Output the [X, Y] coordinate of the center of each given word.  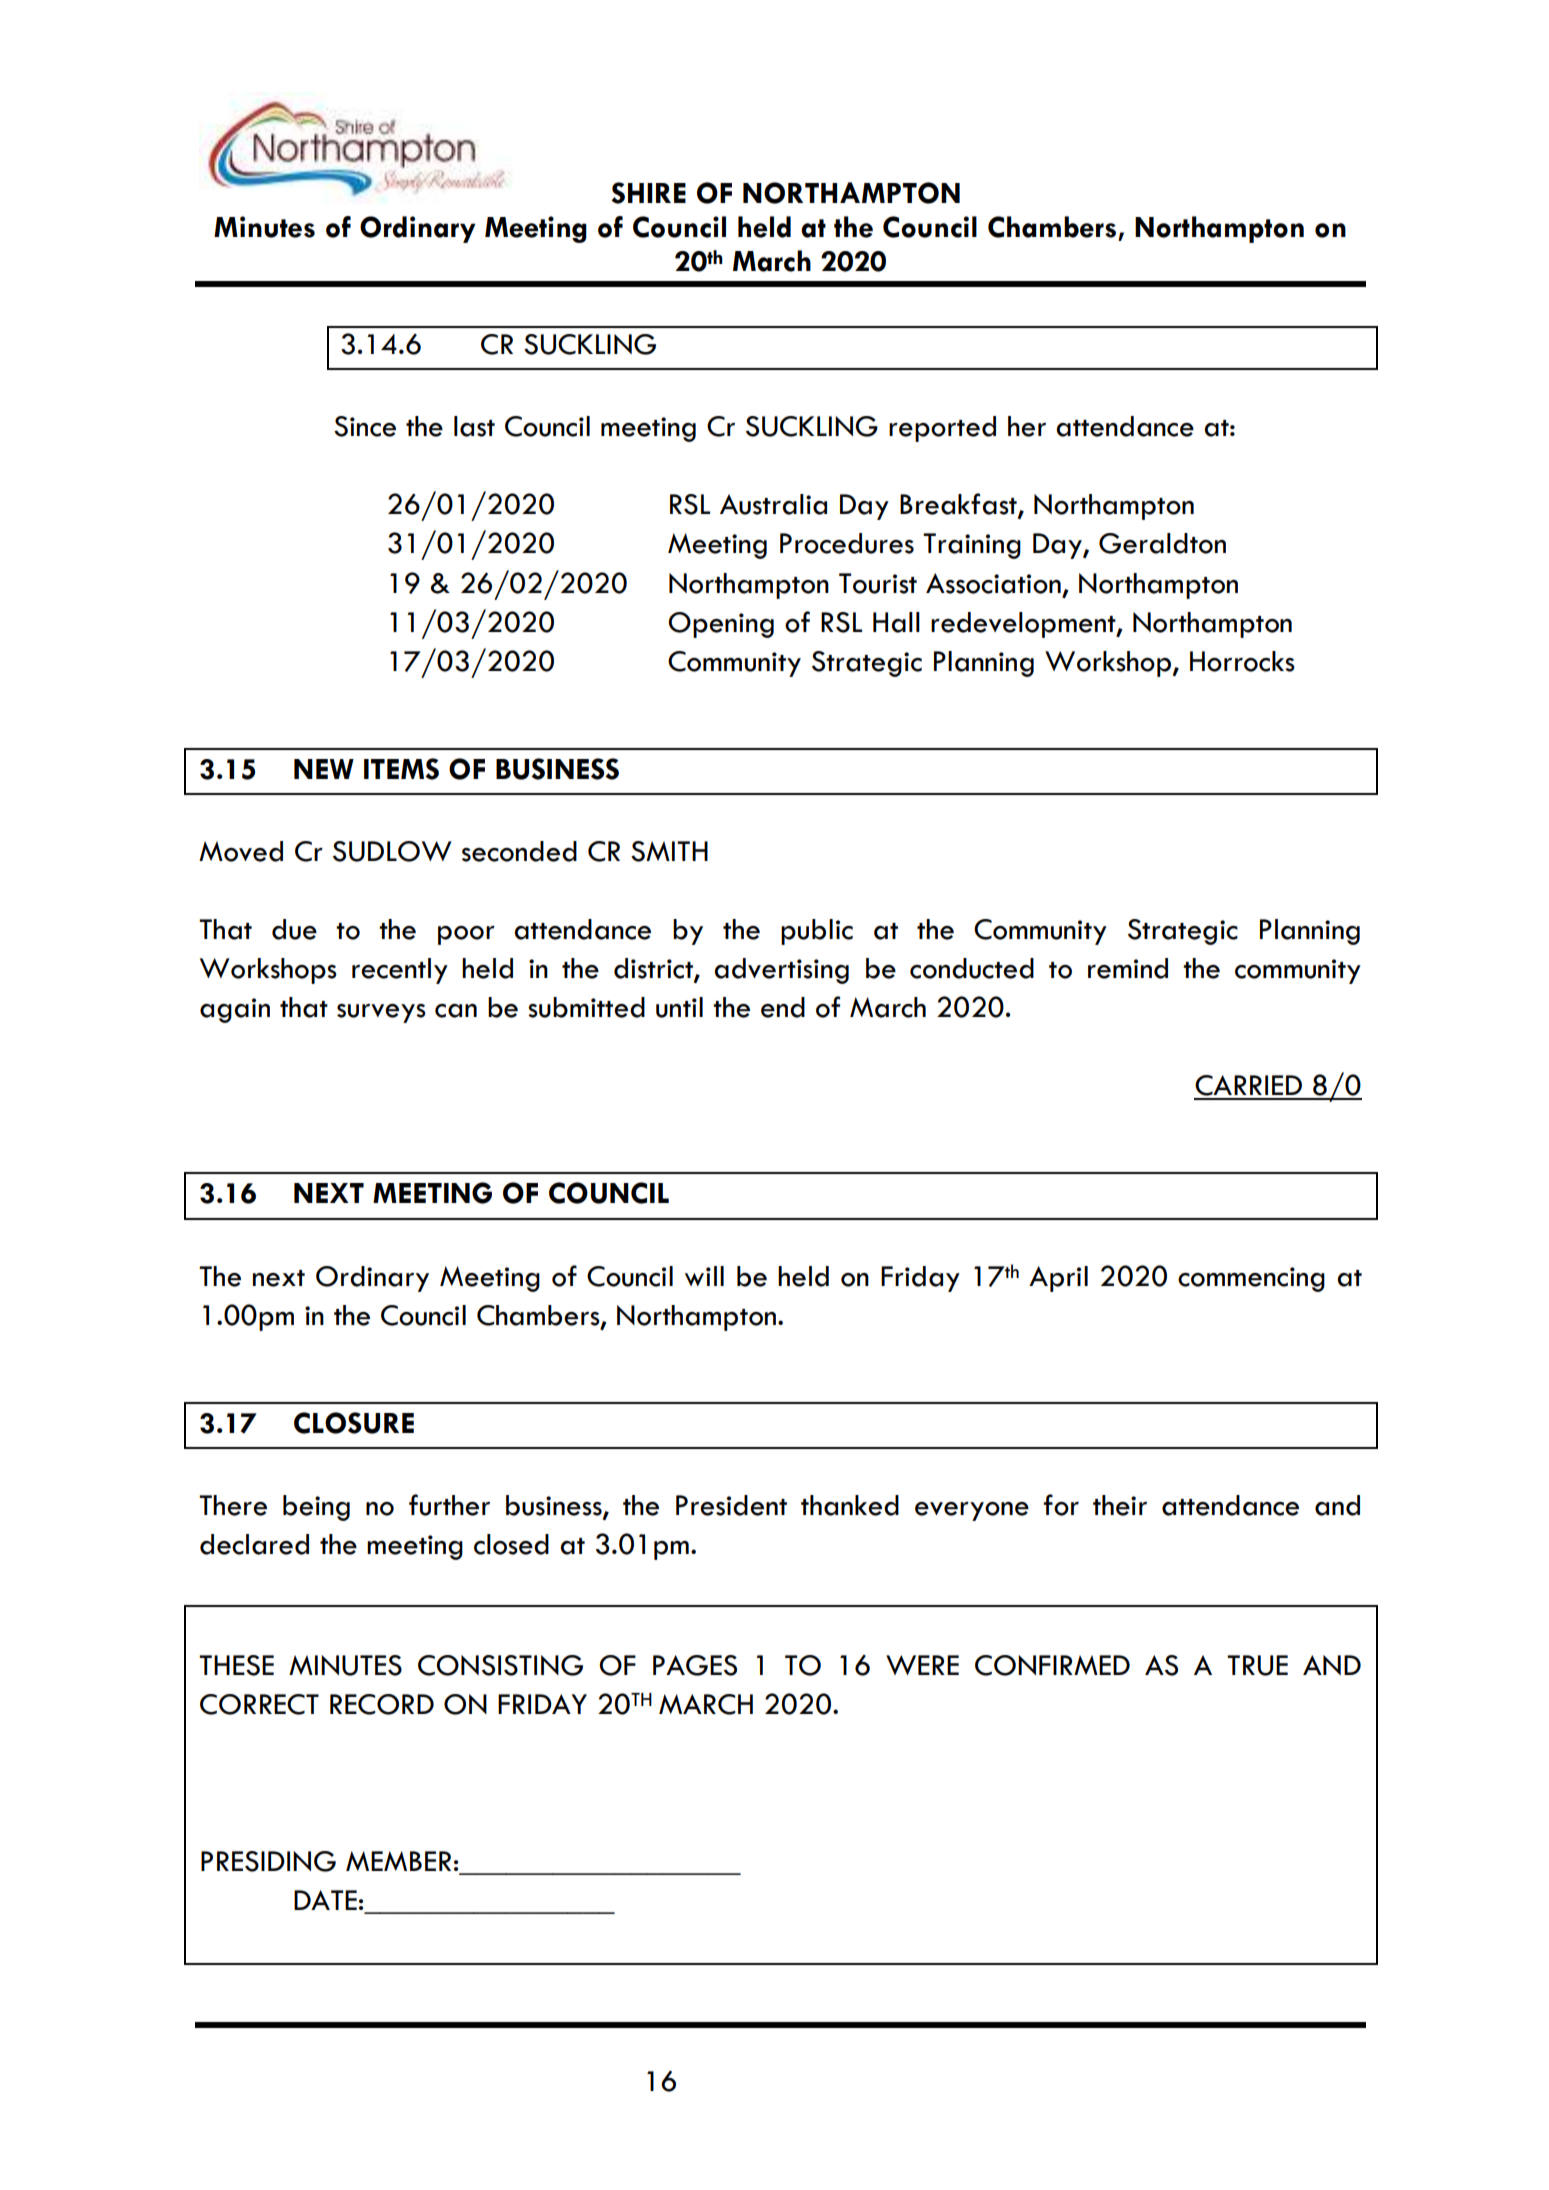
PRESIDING [268, 1861]
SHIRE [648, 193]
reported [942, 429]
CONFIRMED [1052, 1665]
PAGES [695, 1665]
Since [365, 426]
